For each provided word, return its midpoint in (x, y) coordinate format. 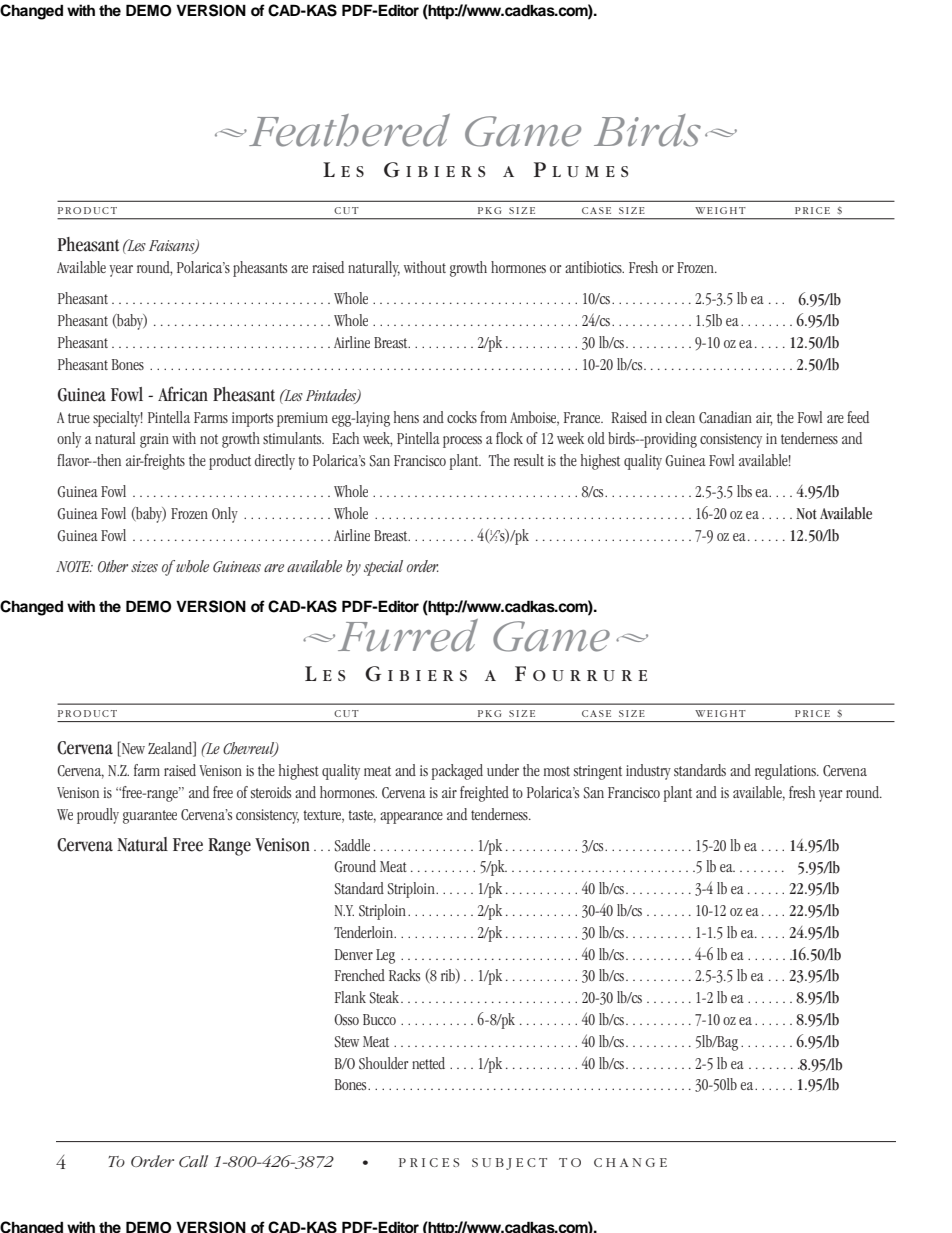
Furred (408, 635)
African (183, 394)
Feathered (349, 130)
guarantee (150, 817)
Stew (347, 1042)
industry (648, 772)
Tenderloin (365, 932)
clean (680, 417)
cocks (462, 417)
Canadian (725, 417)
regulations (786, 772)
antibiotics (594, 267)
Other (113, 566)
